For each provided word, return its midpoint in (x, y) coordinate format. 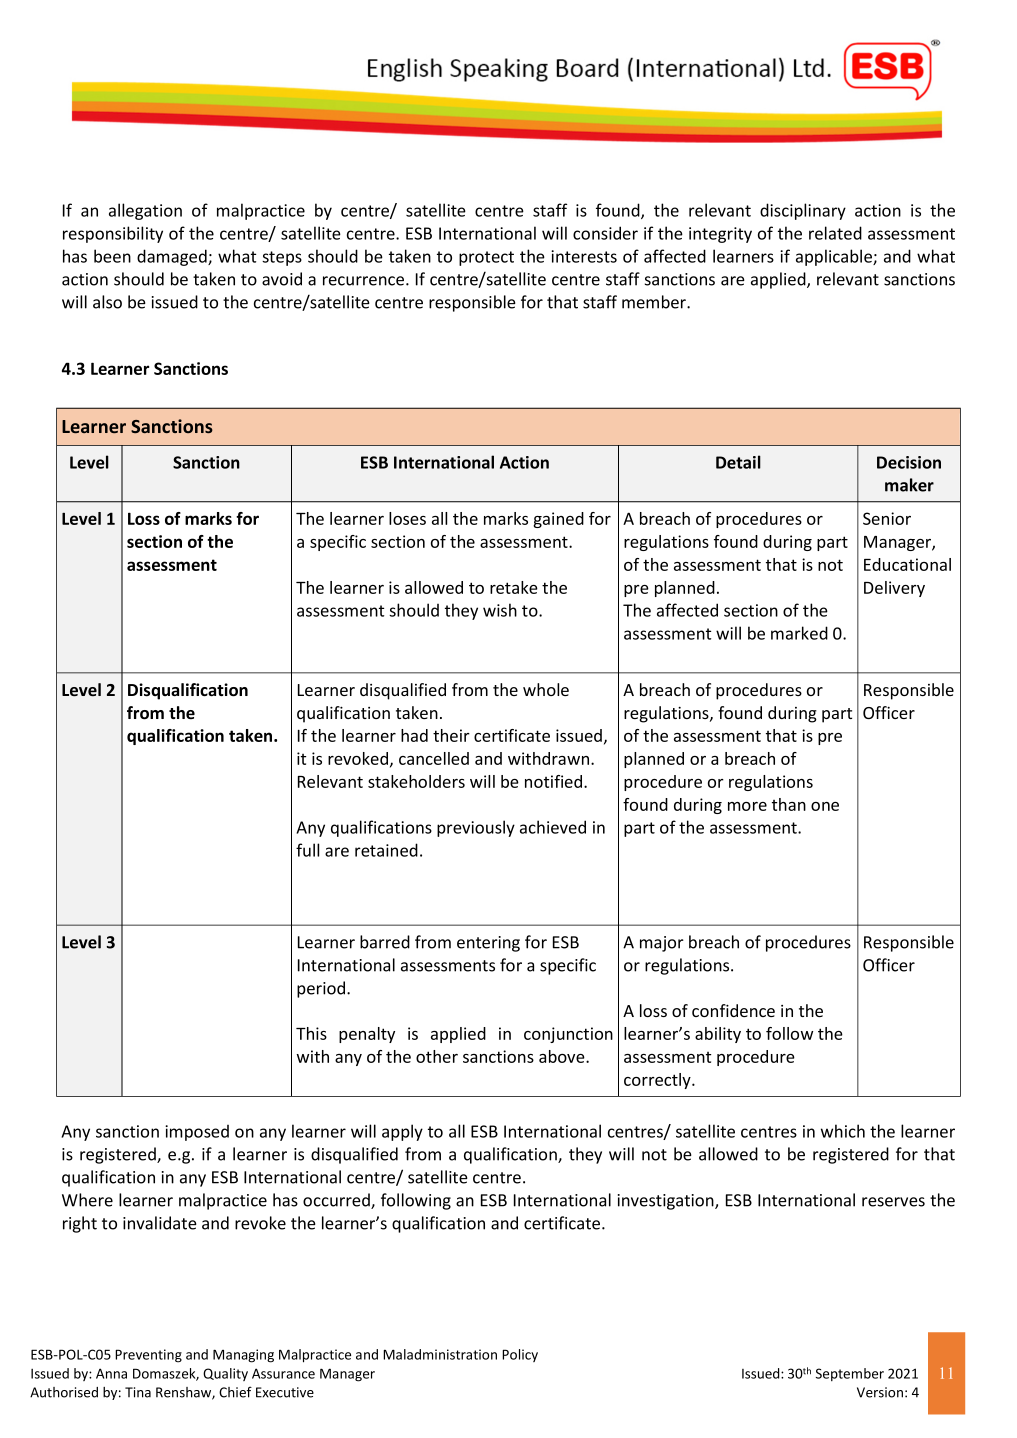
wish (500, 610)
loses (407, 518)
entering (488, 944)
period (322, 989)
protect (486, 258)
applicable (835, 257)
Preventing (148, 1356)
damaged (173, 257)
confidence (733, 1010)
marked (799, 633)
